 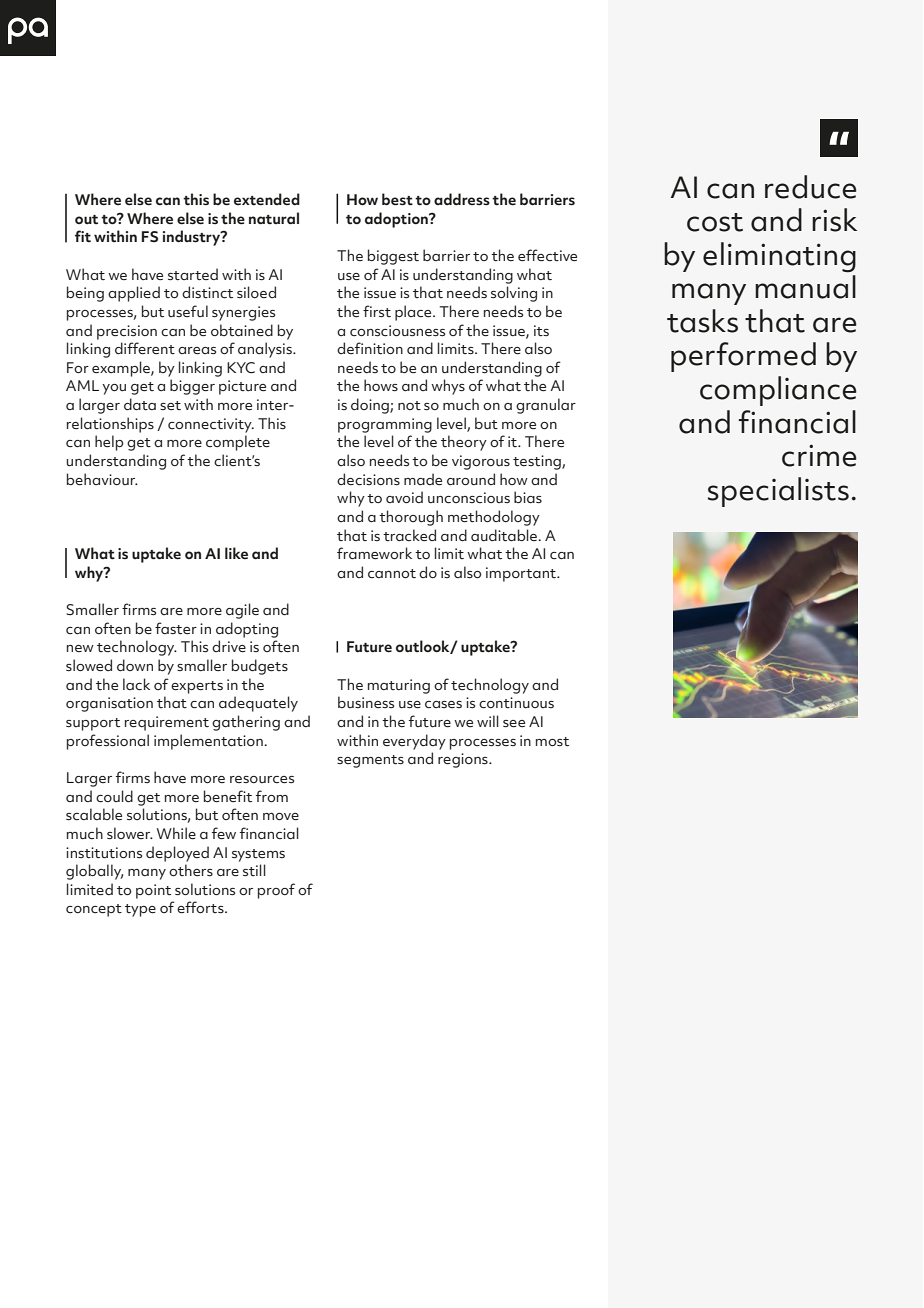 What do you see at coordinates (211, 425) in the screenshot?
I see `connectivity` at bounding box center [211, 425].
